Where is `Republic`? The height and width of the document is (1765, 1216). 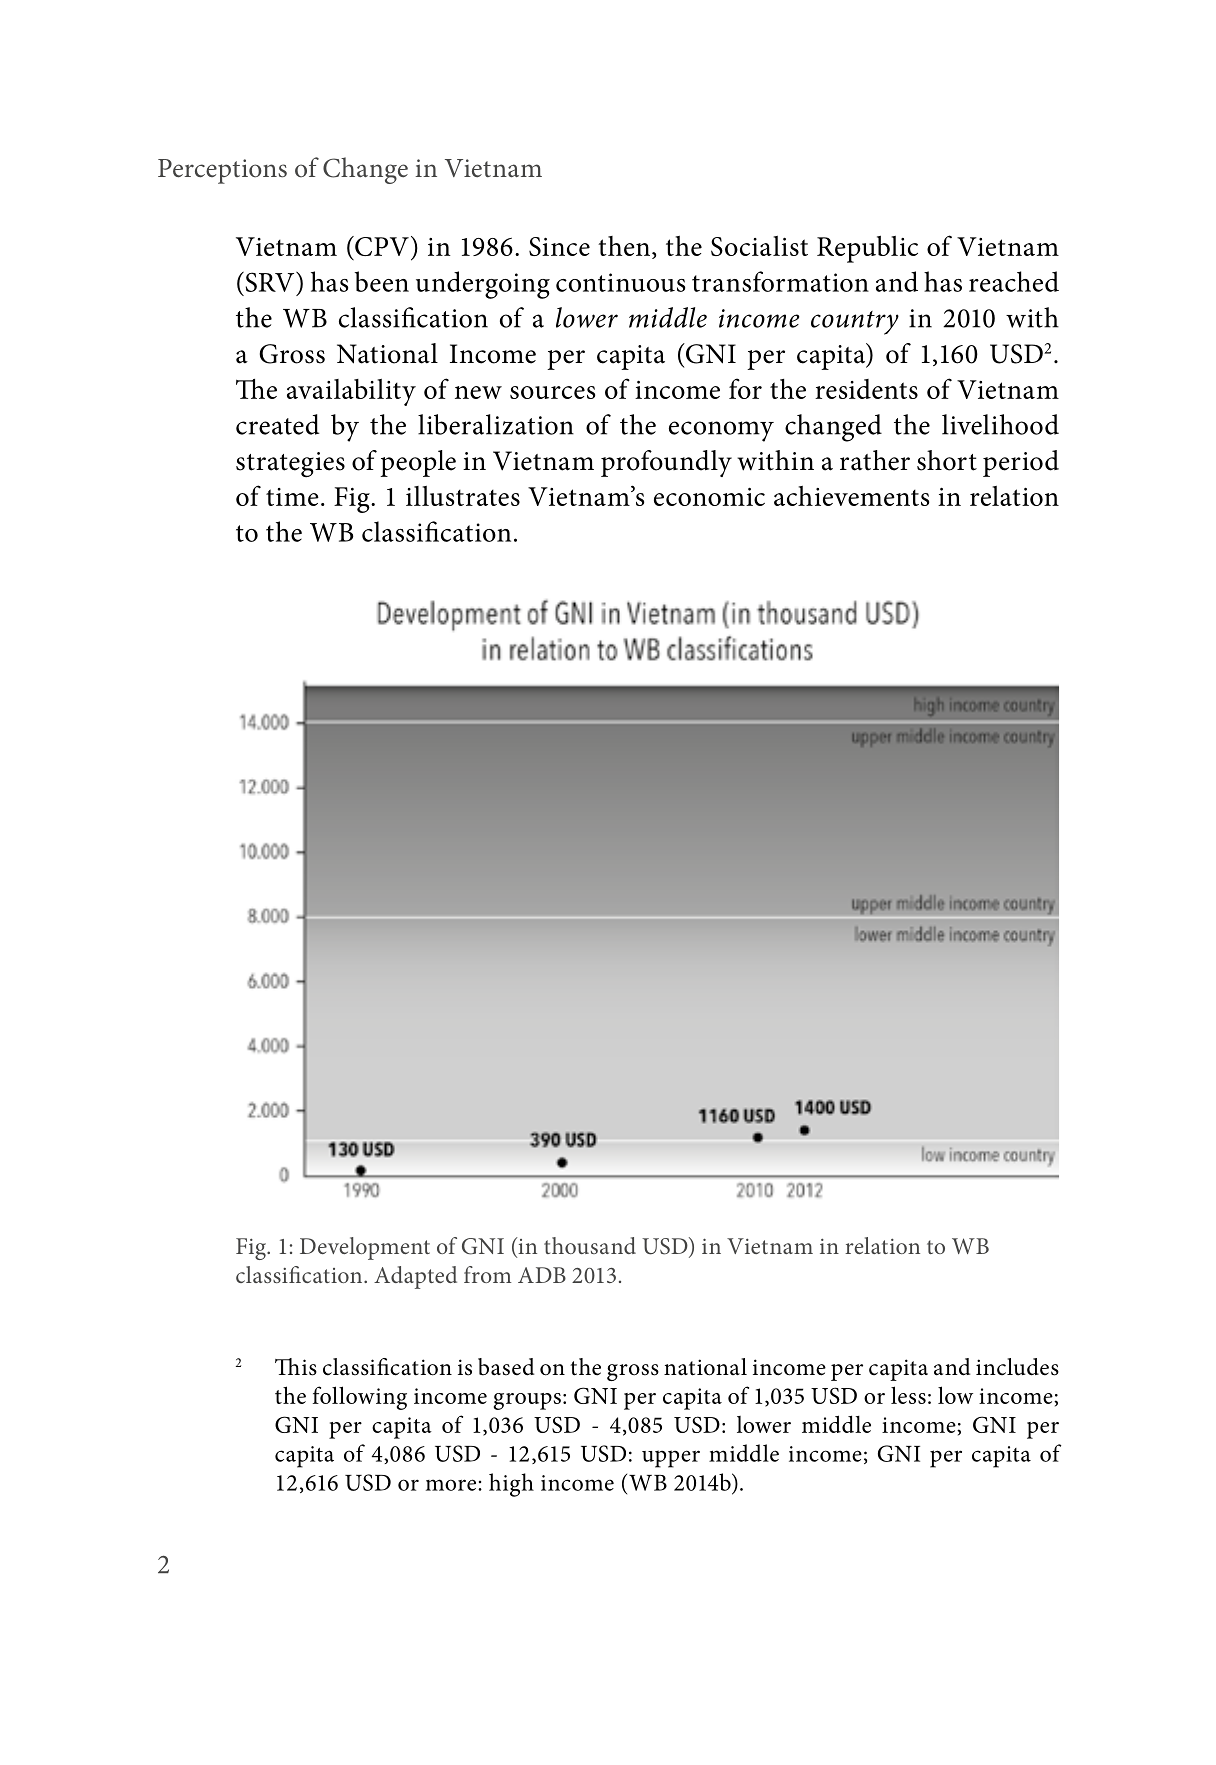
Republic is located at coordinates (867, 249).
